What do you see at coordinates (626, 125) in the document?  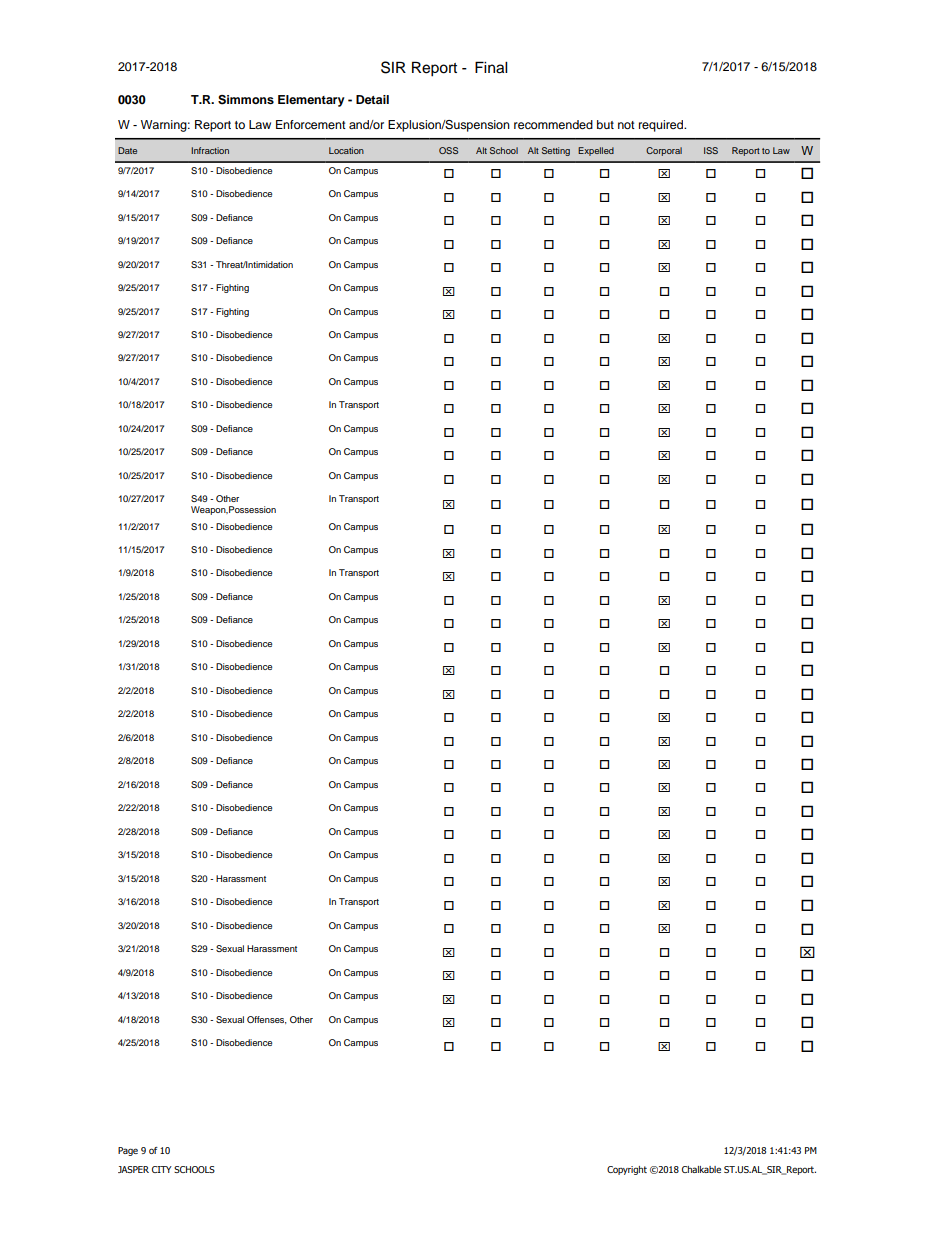 I see `not` at bounding box center [626, 125].
